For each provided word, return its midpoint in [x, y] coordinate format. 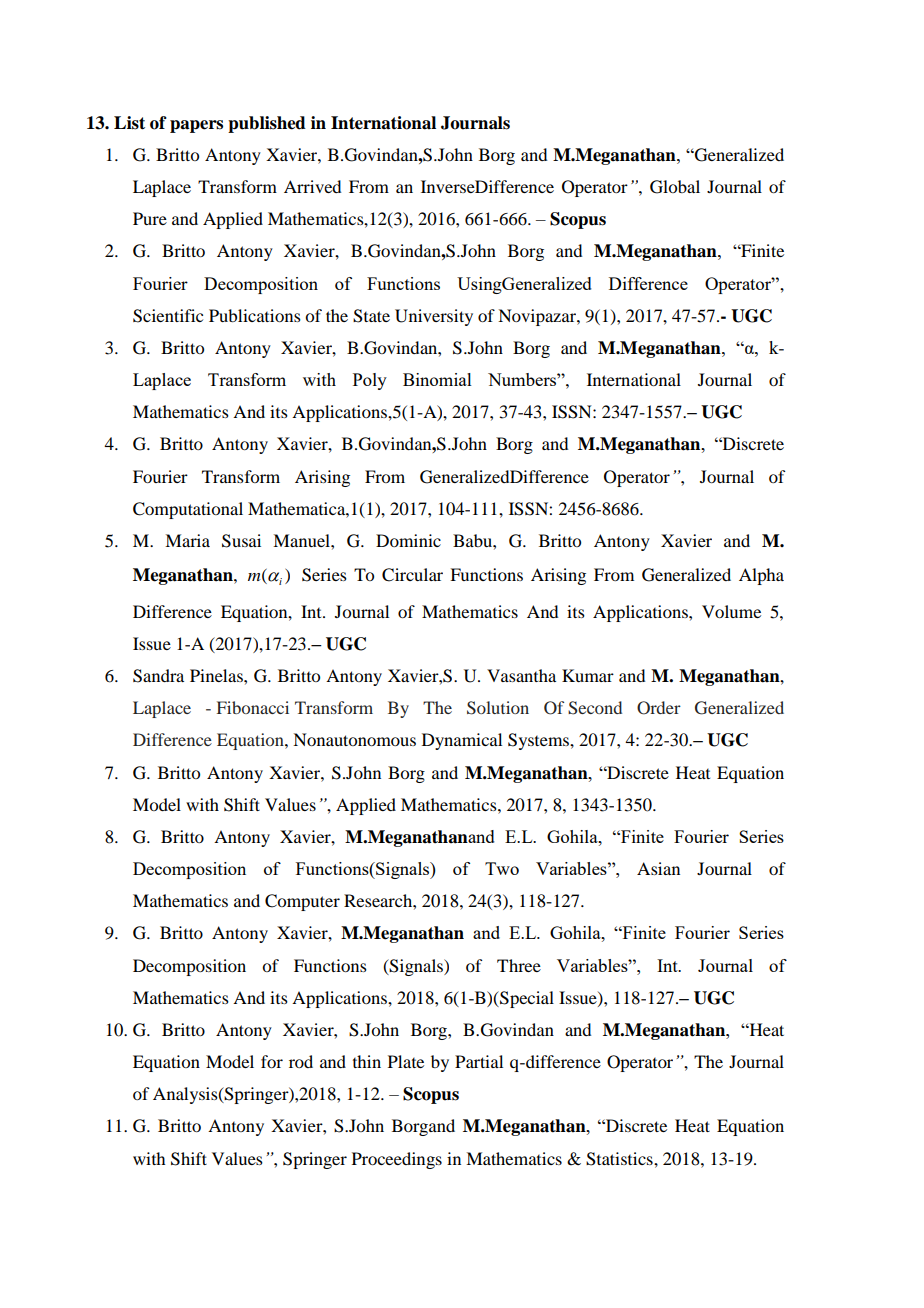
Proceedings [397, 1160]
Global [675, 187]
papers [196, 126]
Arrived [312, 186]
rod [301, 1061]
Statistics [620, 1159]
